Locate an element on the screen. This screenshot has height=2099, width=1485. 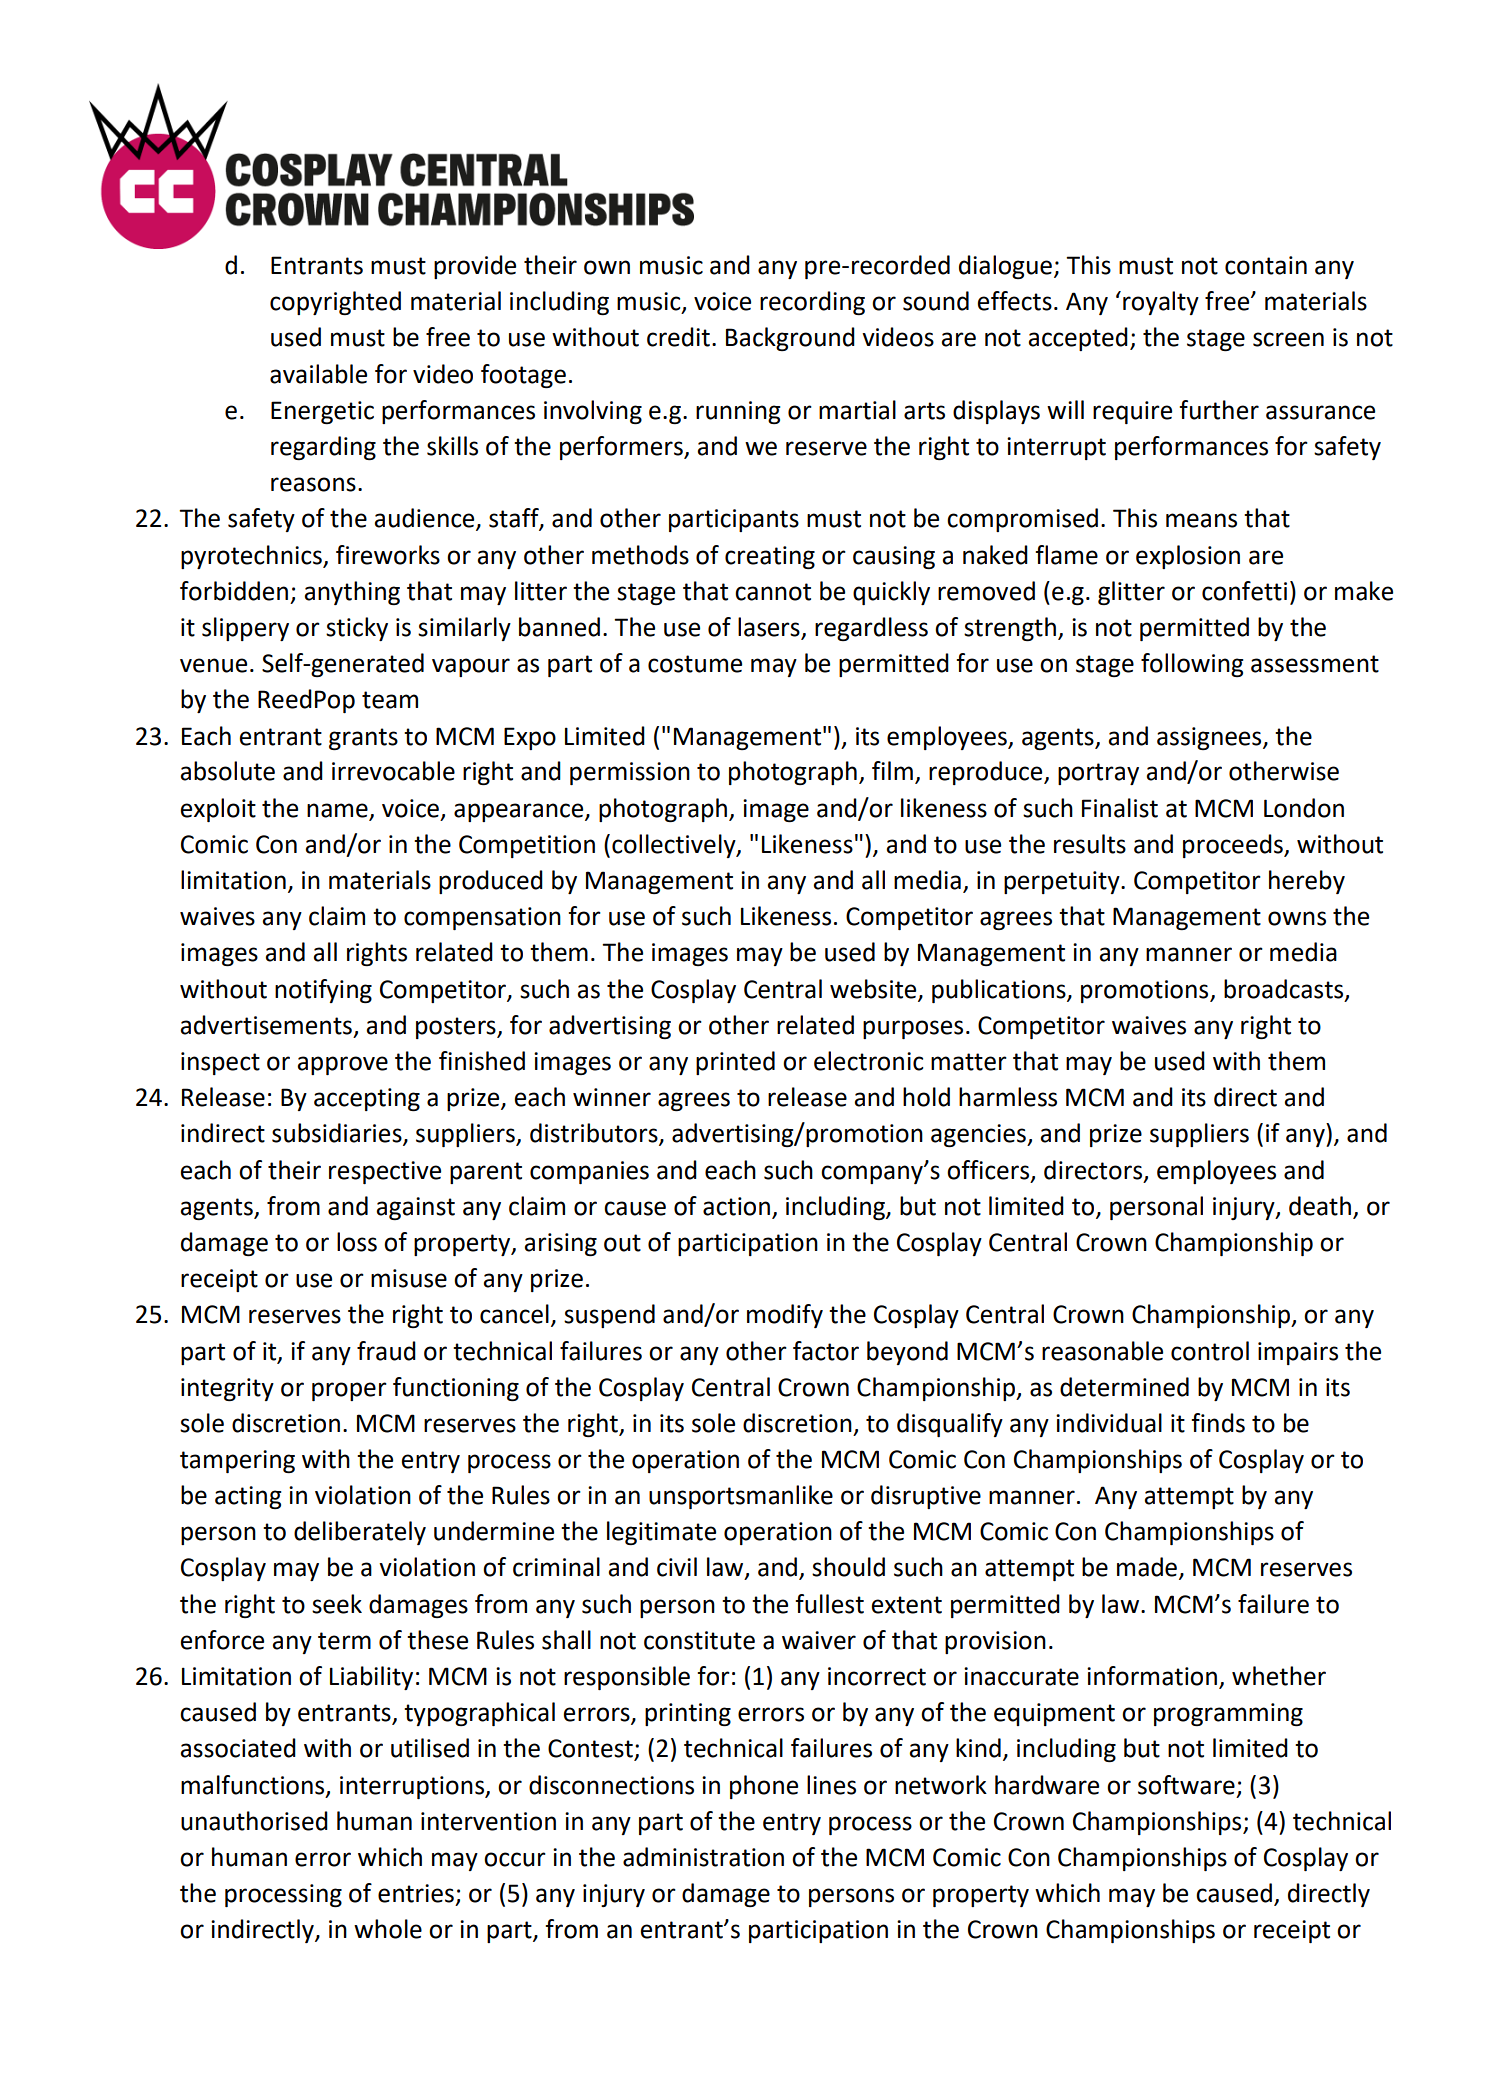
name is located at coordinates (337, 810).
